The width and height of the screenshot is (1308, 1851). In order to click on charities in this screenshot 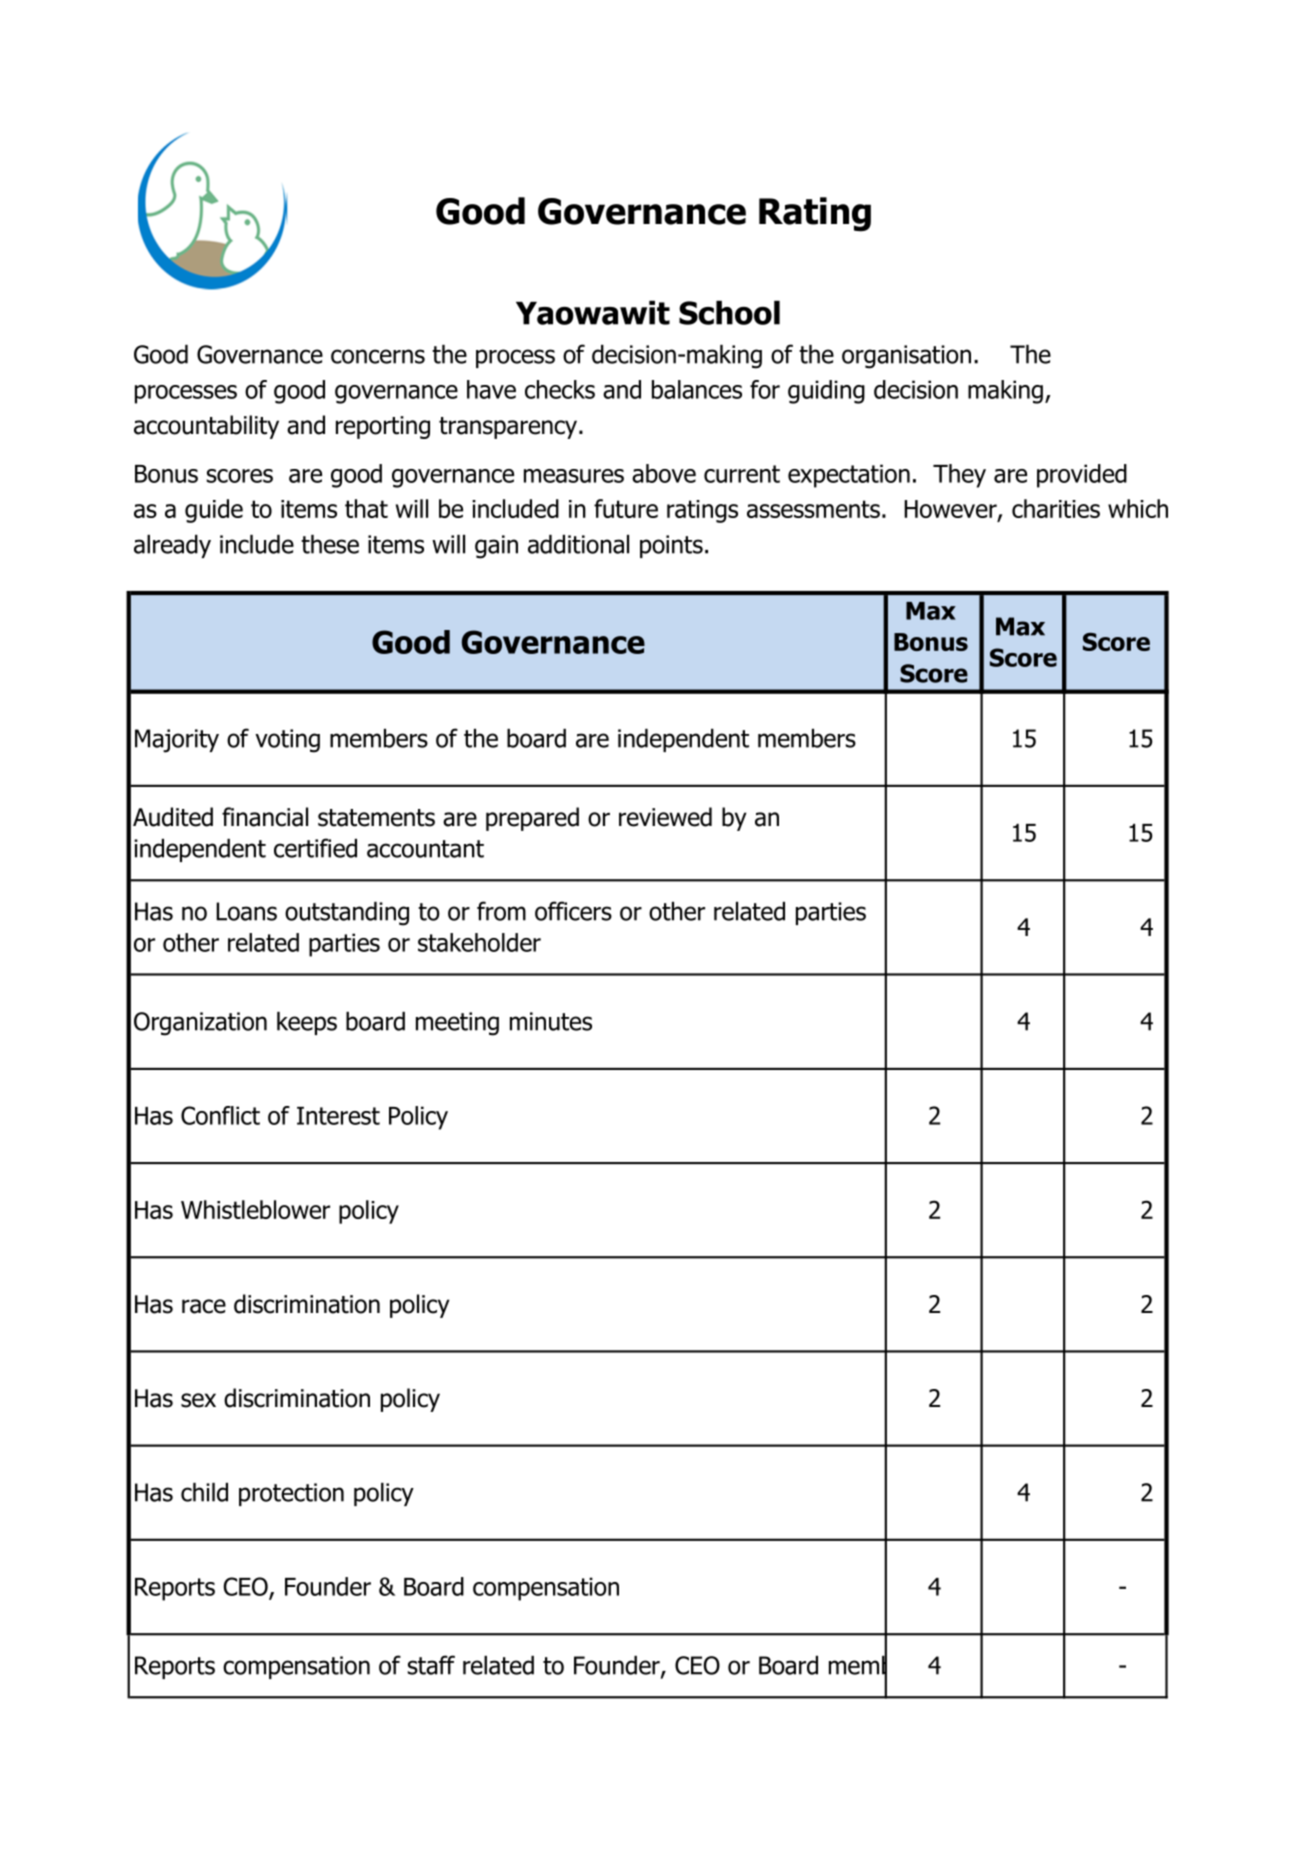, I will do `click(1056, 508)`.
